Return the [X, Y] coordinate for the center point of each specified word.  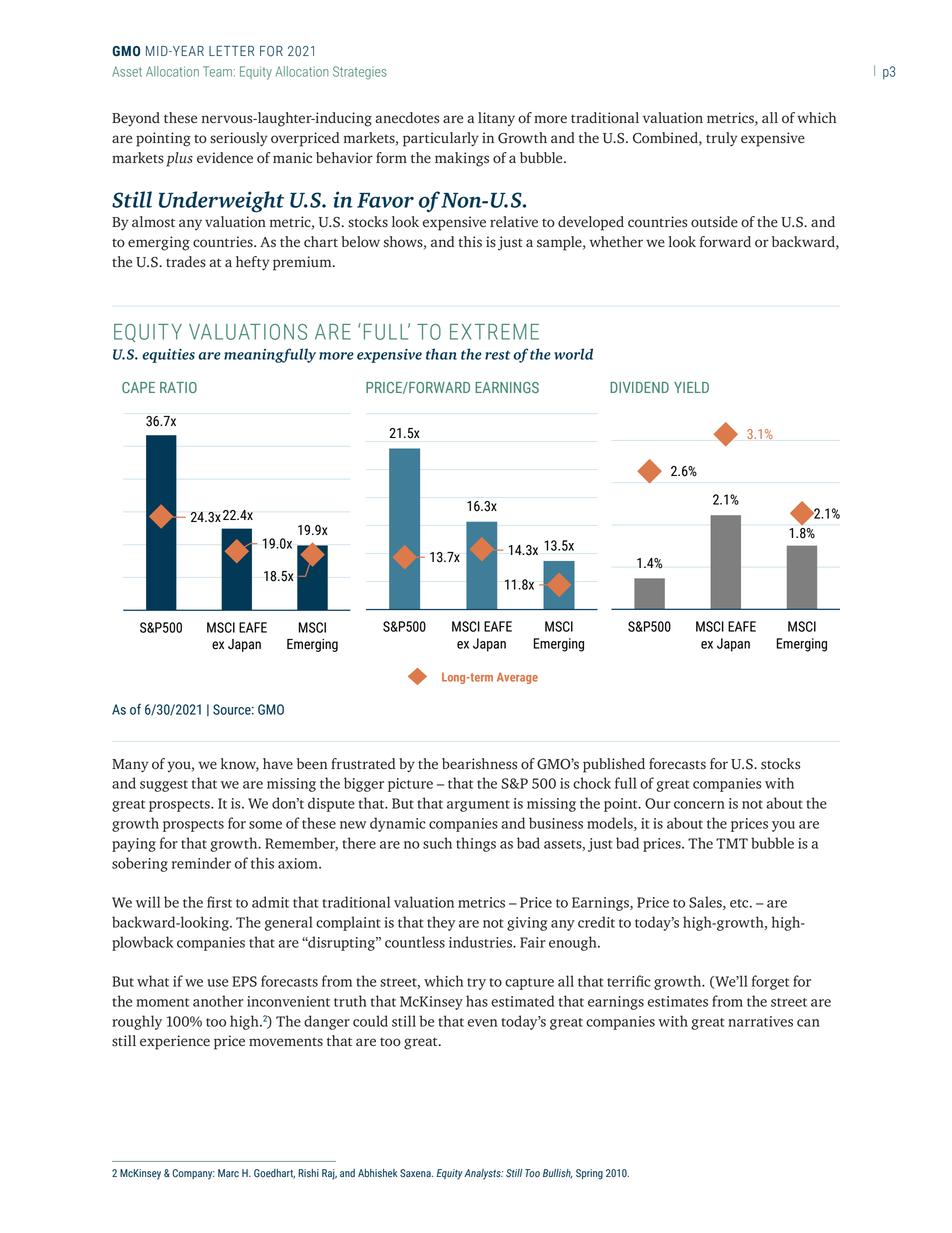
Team [217, 71]
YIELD [691, 387]
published [614, 765]
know [240, 764]
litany [496, 119]
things [476, 844]
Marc [228, 1173]
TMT [732, 843]
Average [517, 678]
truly [722, 139]
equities [168, 356]
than [441, 354]
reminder [201, 863]
